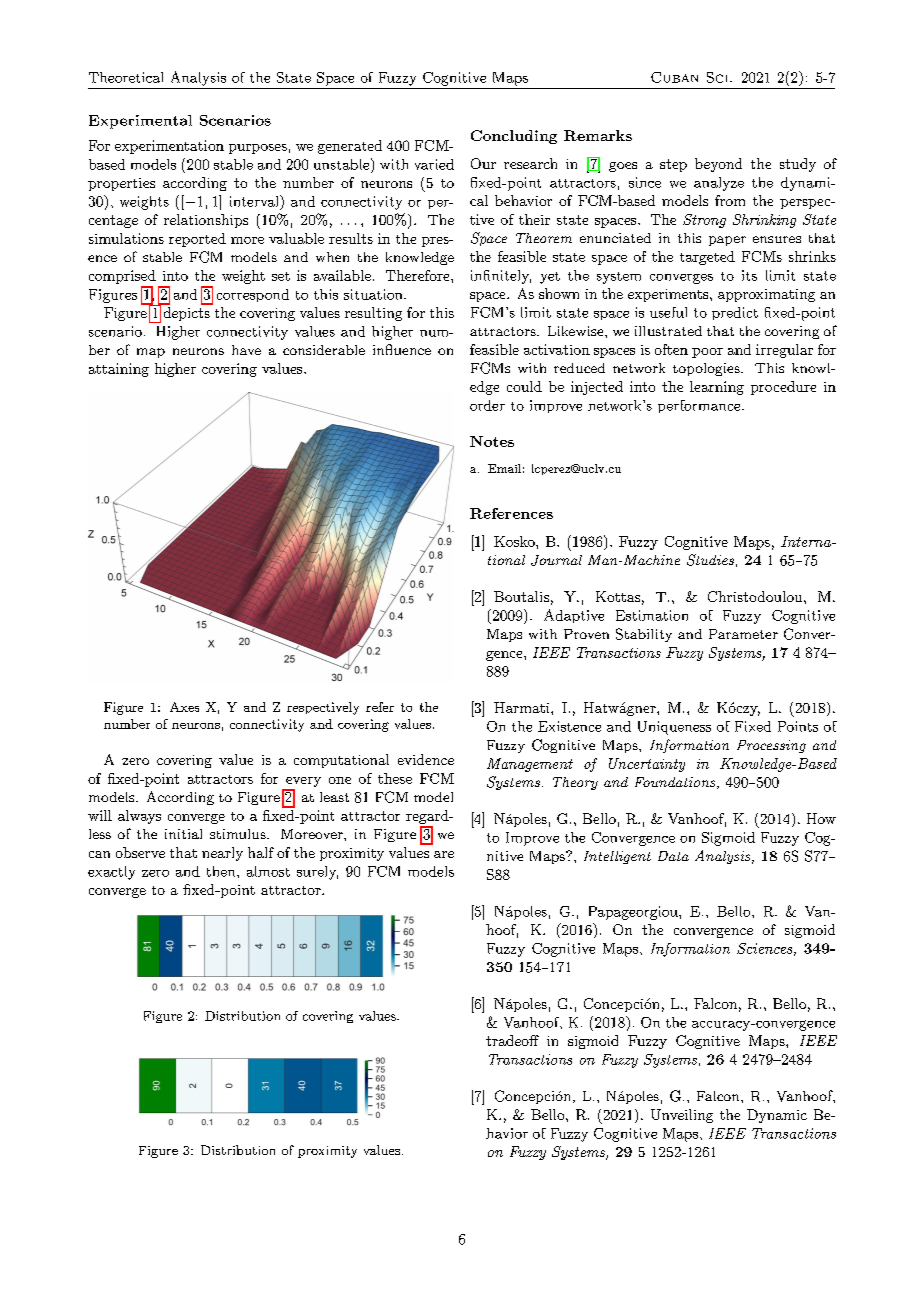  Describe the element at coordinates (140, 122) in the page. I see `Experimental` at that location.
